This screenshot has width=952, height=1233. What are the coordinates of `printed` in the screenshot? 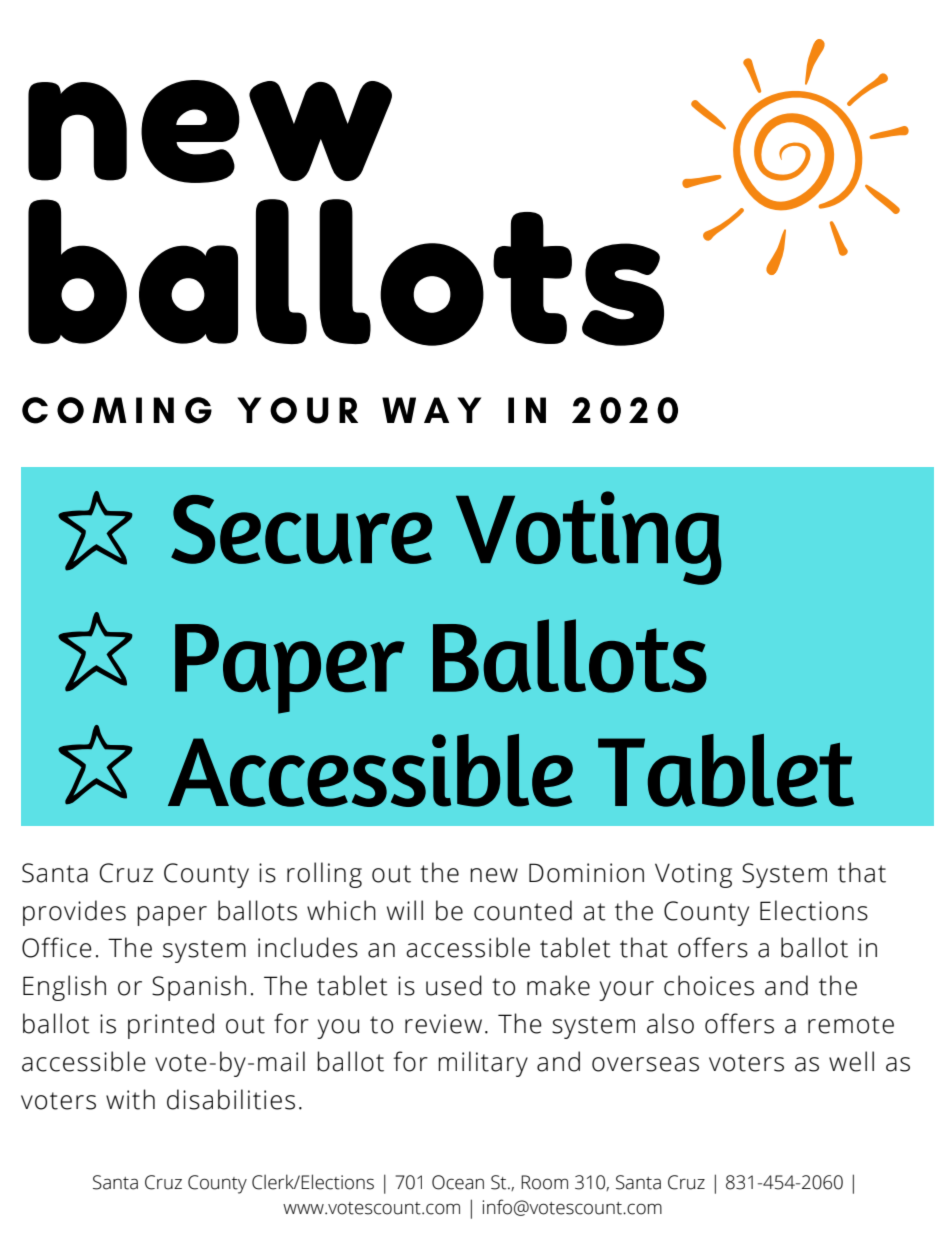 It's located at (171, 1026).
